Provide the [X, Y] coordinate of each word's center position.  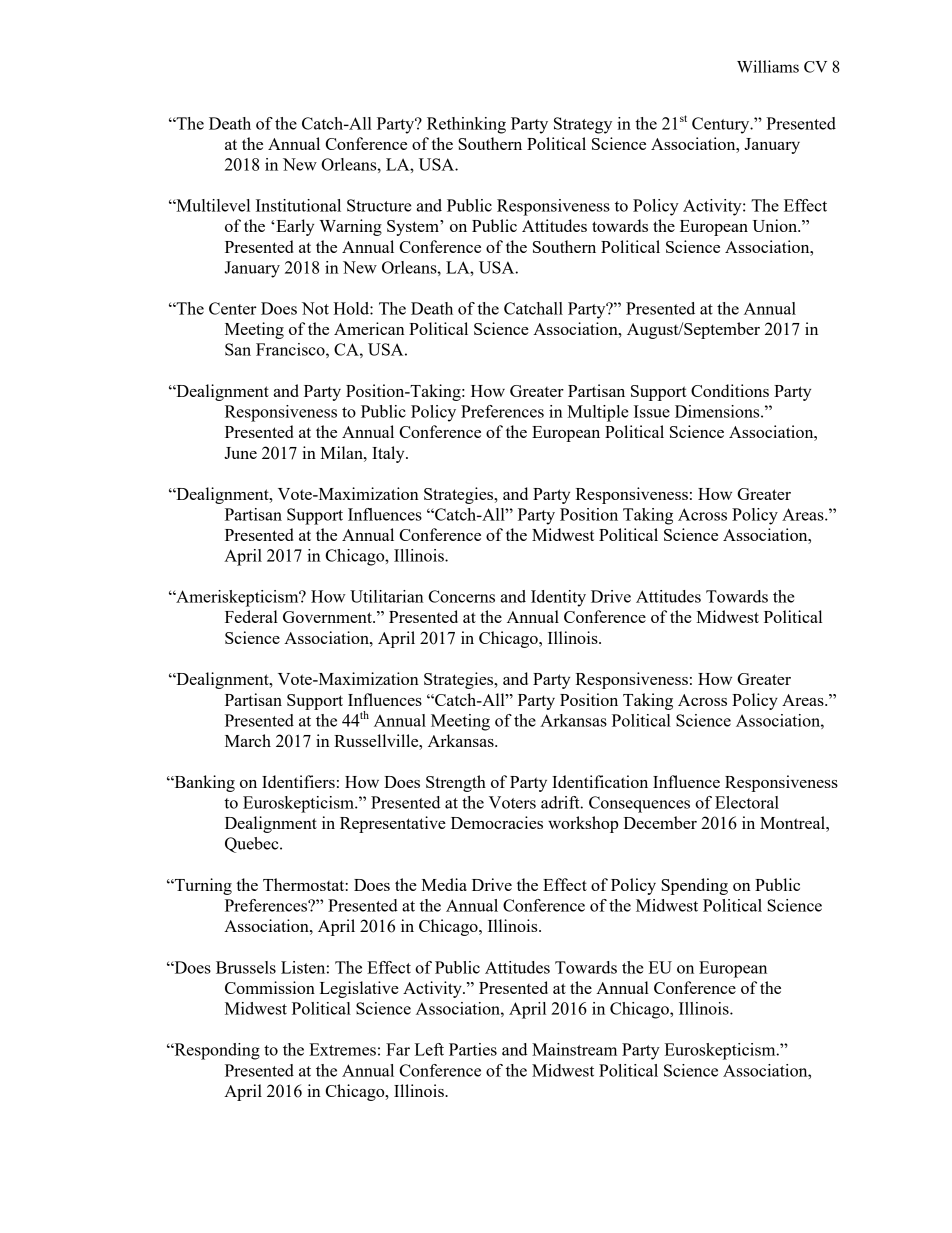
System [414, 228]
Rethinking [466, 125]
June [240, 453]
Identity [558, 598]
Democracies [497, 822]
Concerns [461, 596]
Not [315, 308]
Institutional [298, 205]
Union [776, 225]
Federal [251, 616]
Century [722, 125]
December [660, 822]
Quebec [253, 845]
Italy [389, 454]
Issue [652, 411]
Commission [270, 987]
